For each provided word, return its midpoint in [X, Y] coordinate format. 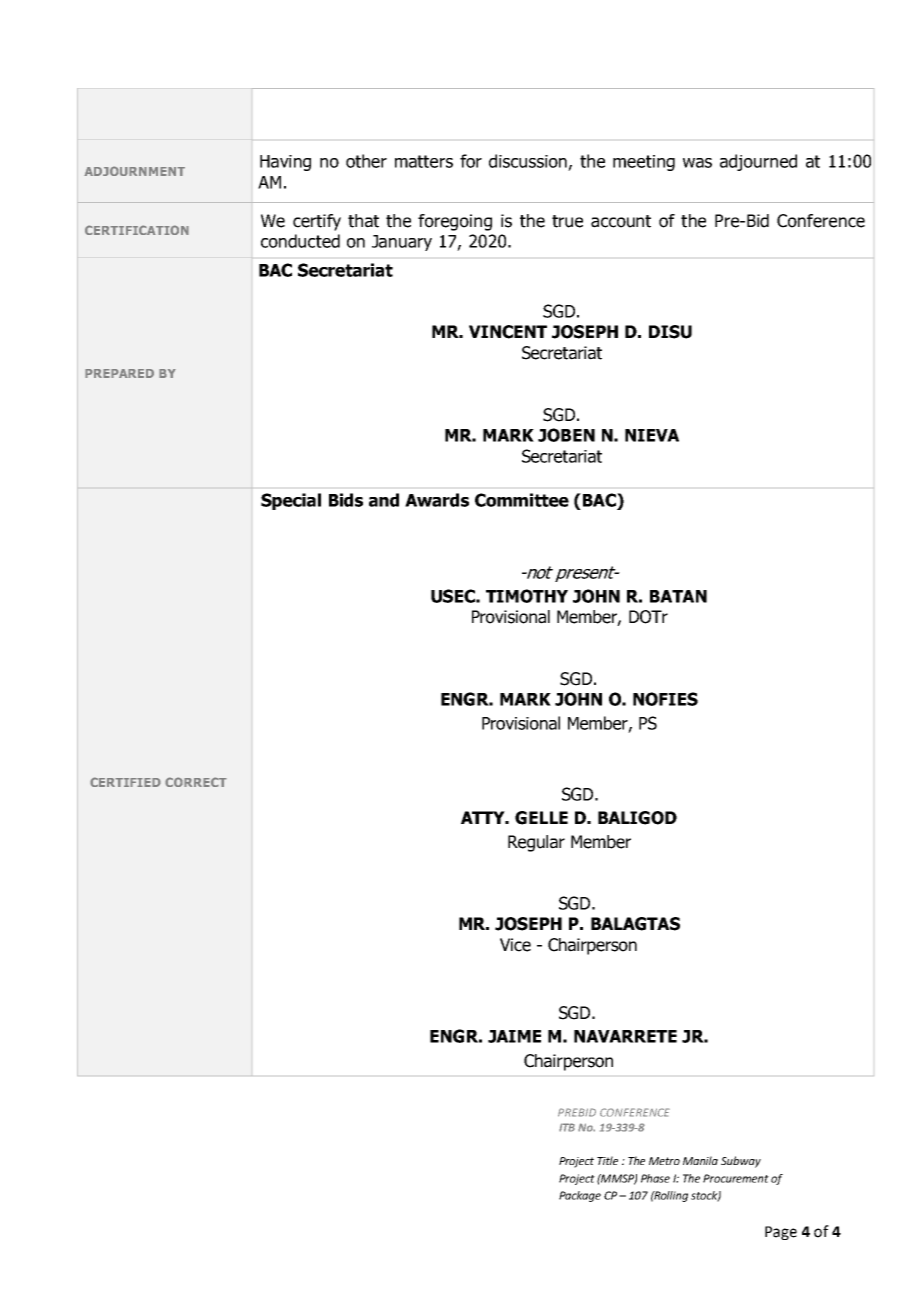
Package [580, 1196]
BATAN [678, 596]
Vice [515, 945]
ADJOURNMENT [134, 171]
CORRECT [196, 782]
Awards [437, 500]
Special [291, 501]
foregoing [455, 222]
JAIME [514, 1036]
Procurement [736, 1178]
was [697, 163]
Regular [536, 843]
